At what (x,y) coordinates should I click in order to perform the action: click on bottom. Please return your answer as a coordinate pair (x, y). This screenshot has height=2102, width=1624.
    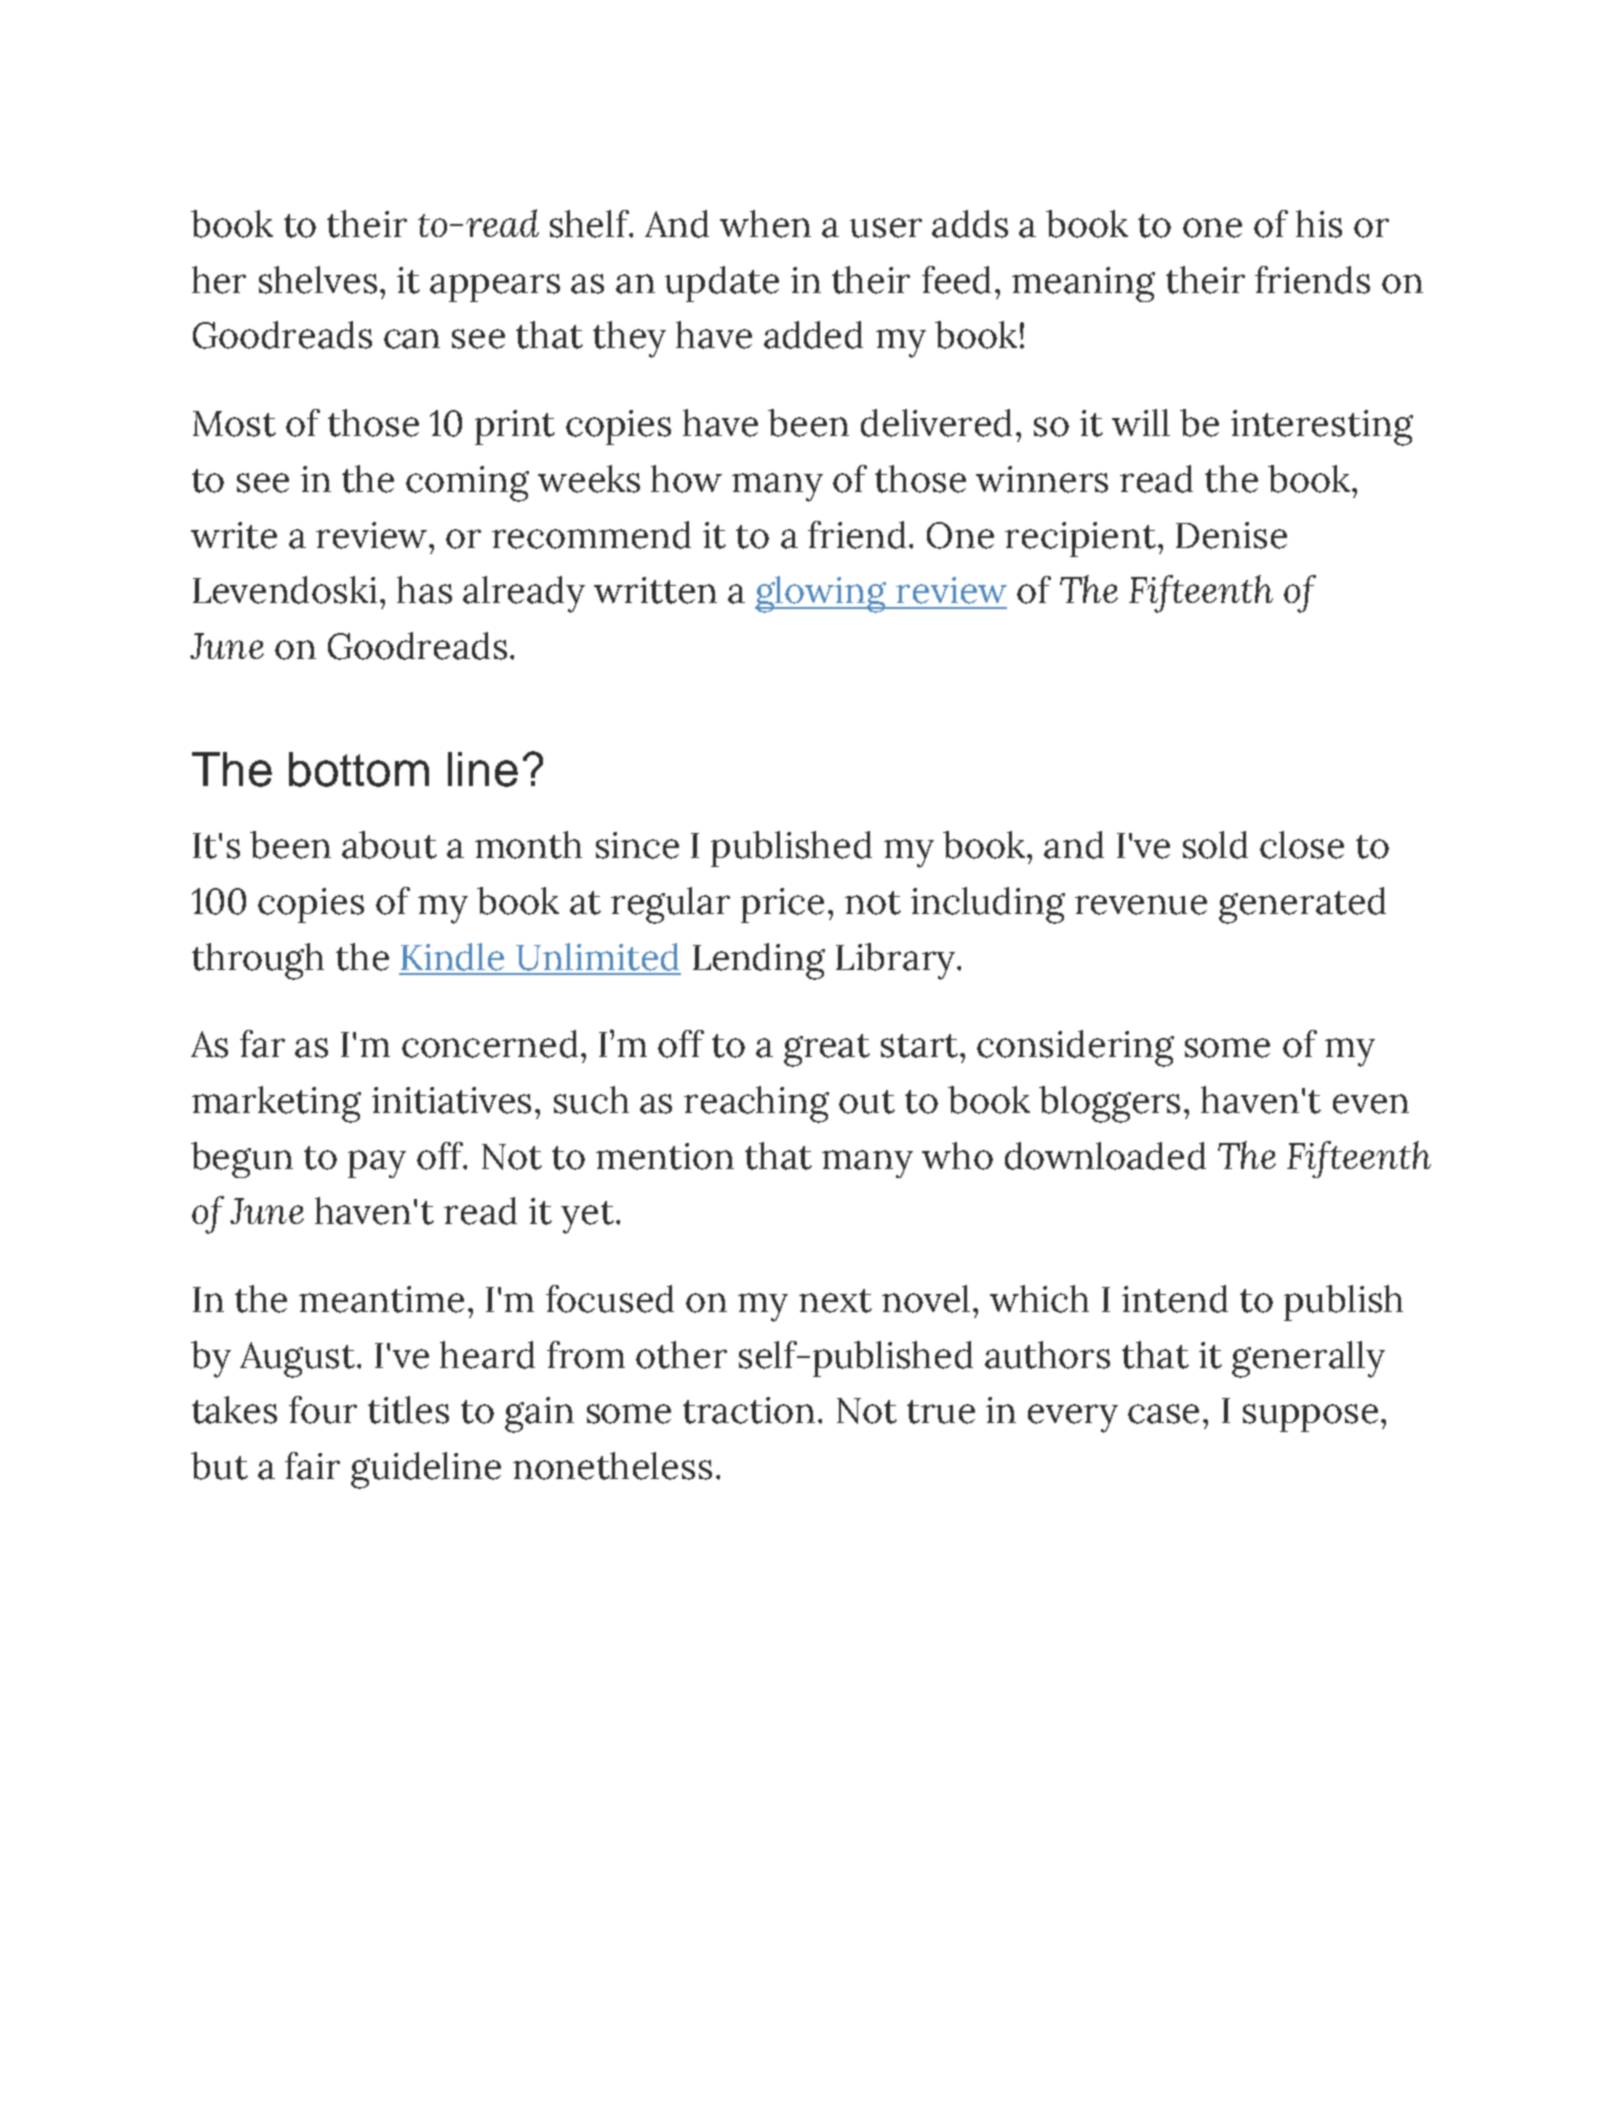
    Looking at the image, I should click on (359, 769).
